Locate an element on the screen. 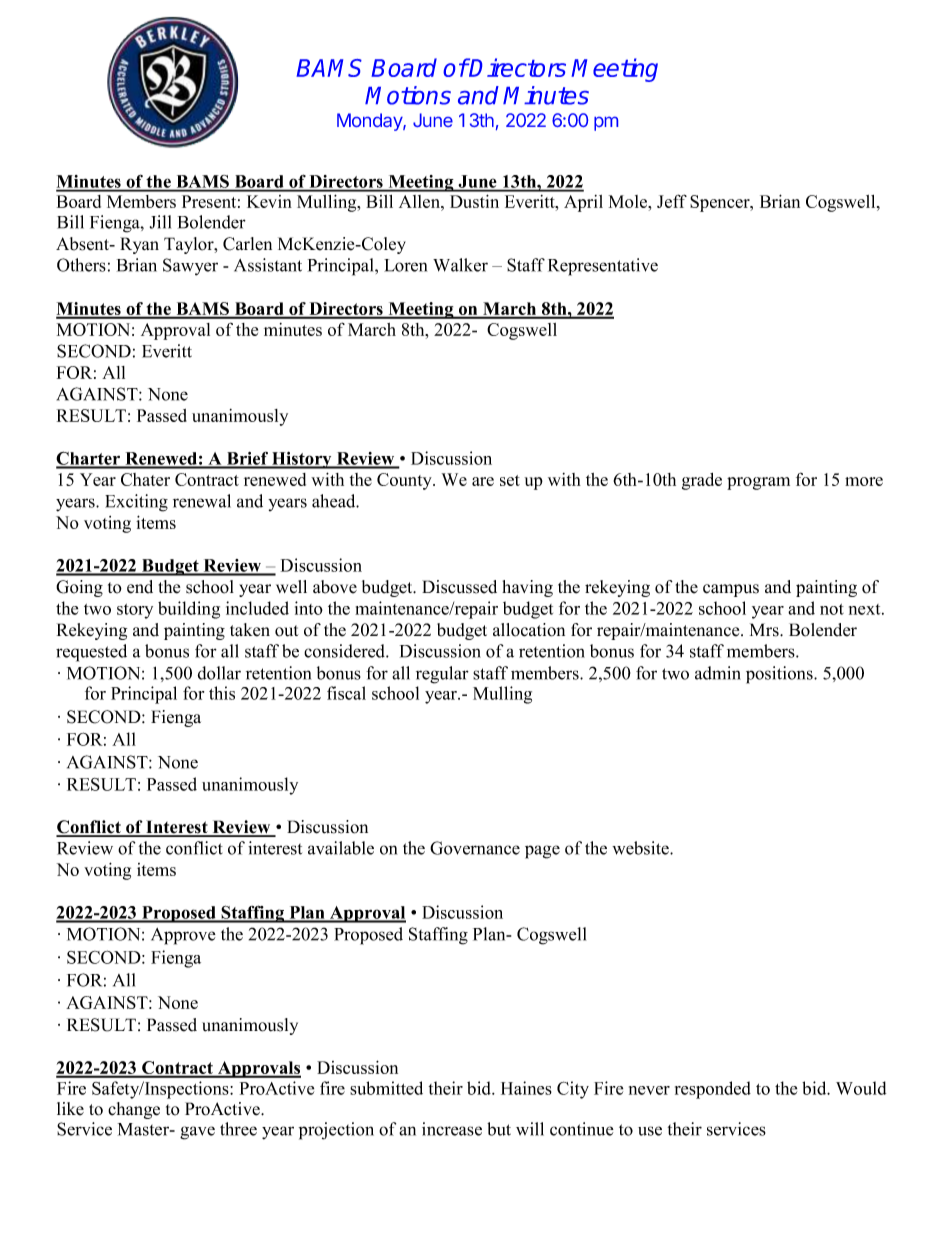 The image size is (952, 1233). Jill is located at coordinates (160, 222).
